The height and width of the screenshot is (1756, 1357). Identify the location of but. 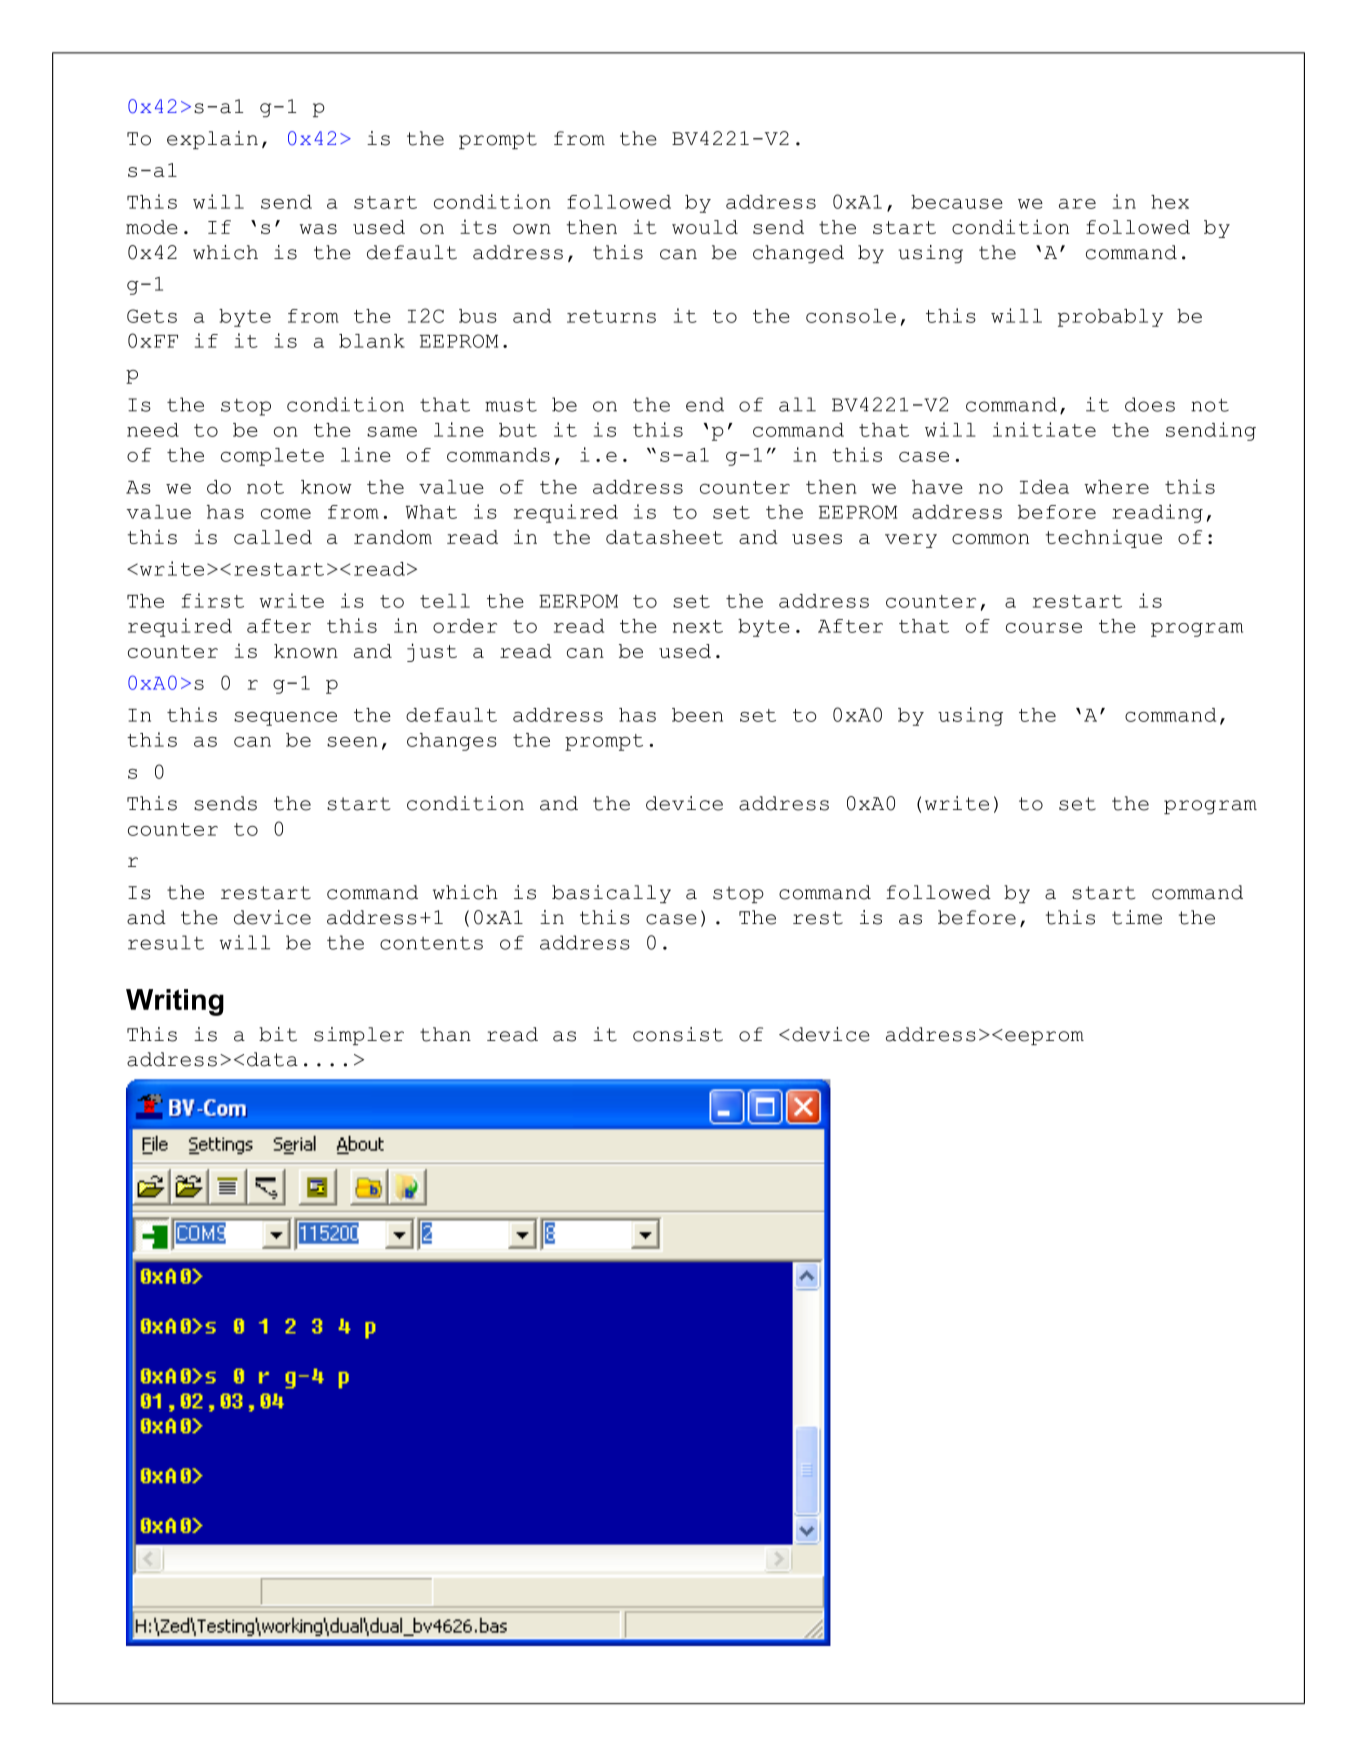
(518, 430).
